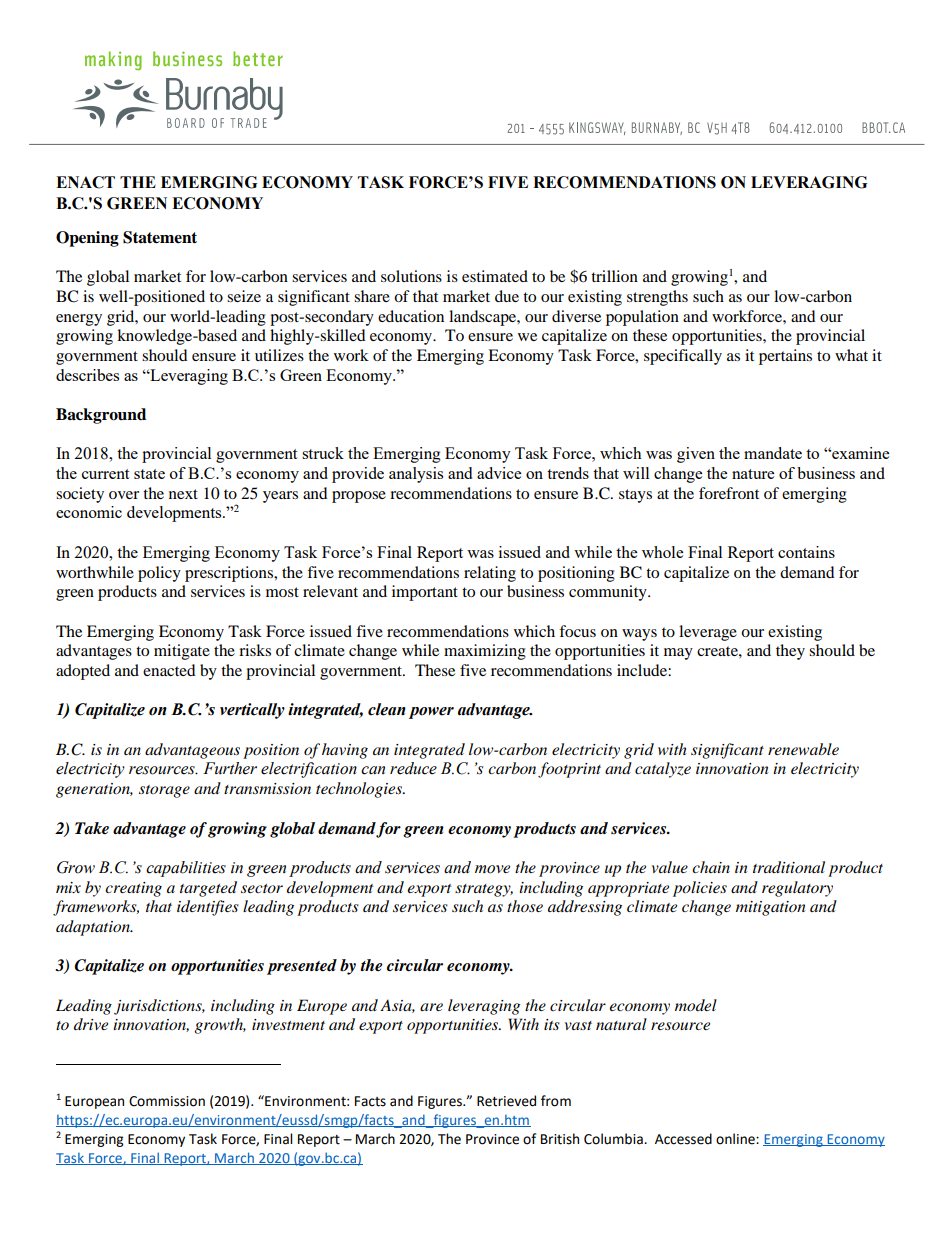 The width and height of the screenshot is (952, 1233). I want to click on contains, so click(806, 552).
